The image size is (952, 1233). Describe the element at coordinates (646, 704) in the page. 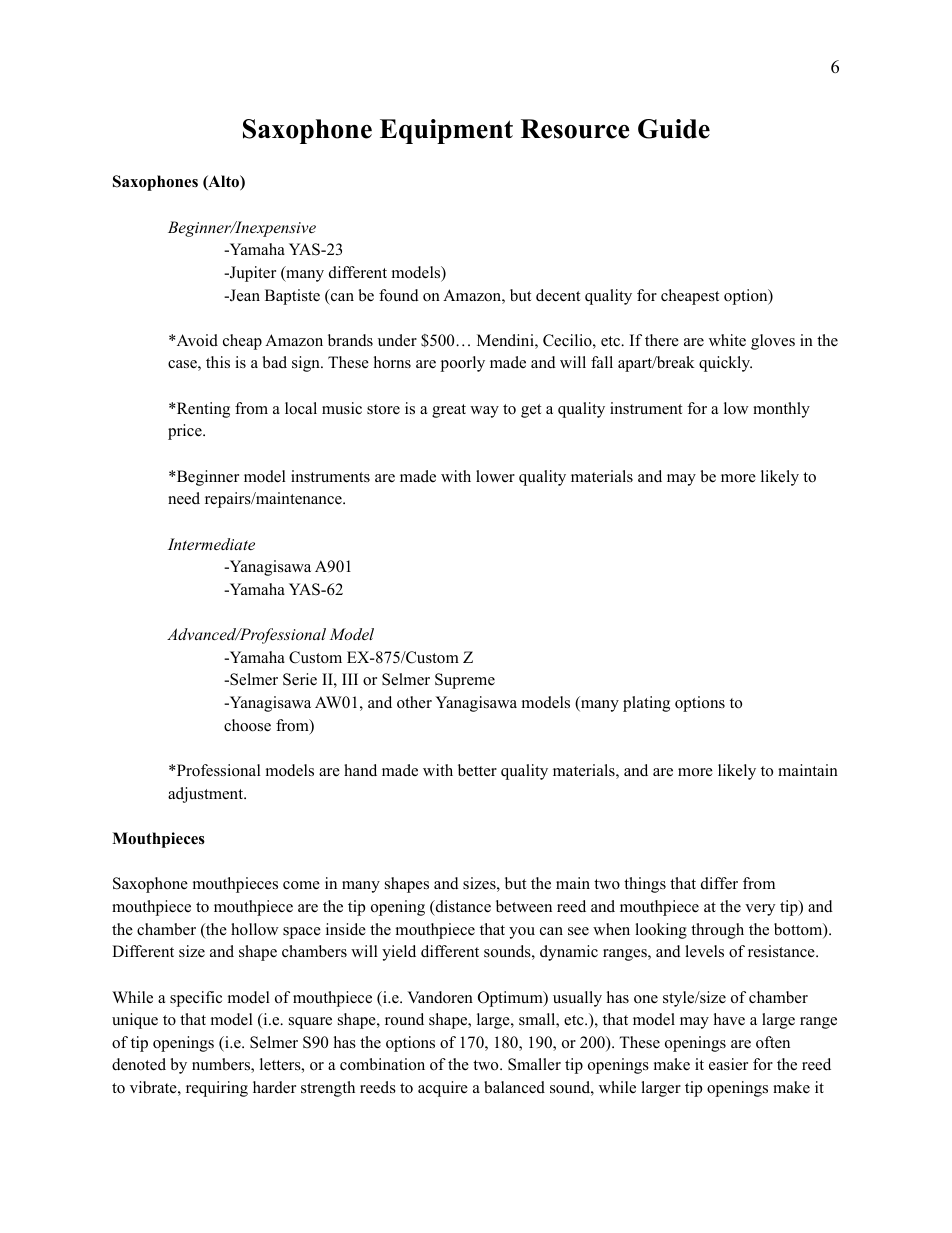

I see `plating` at that location.
